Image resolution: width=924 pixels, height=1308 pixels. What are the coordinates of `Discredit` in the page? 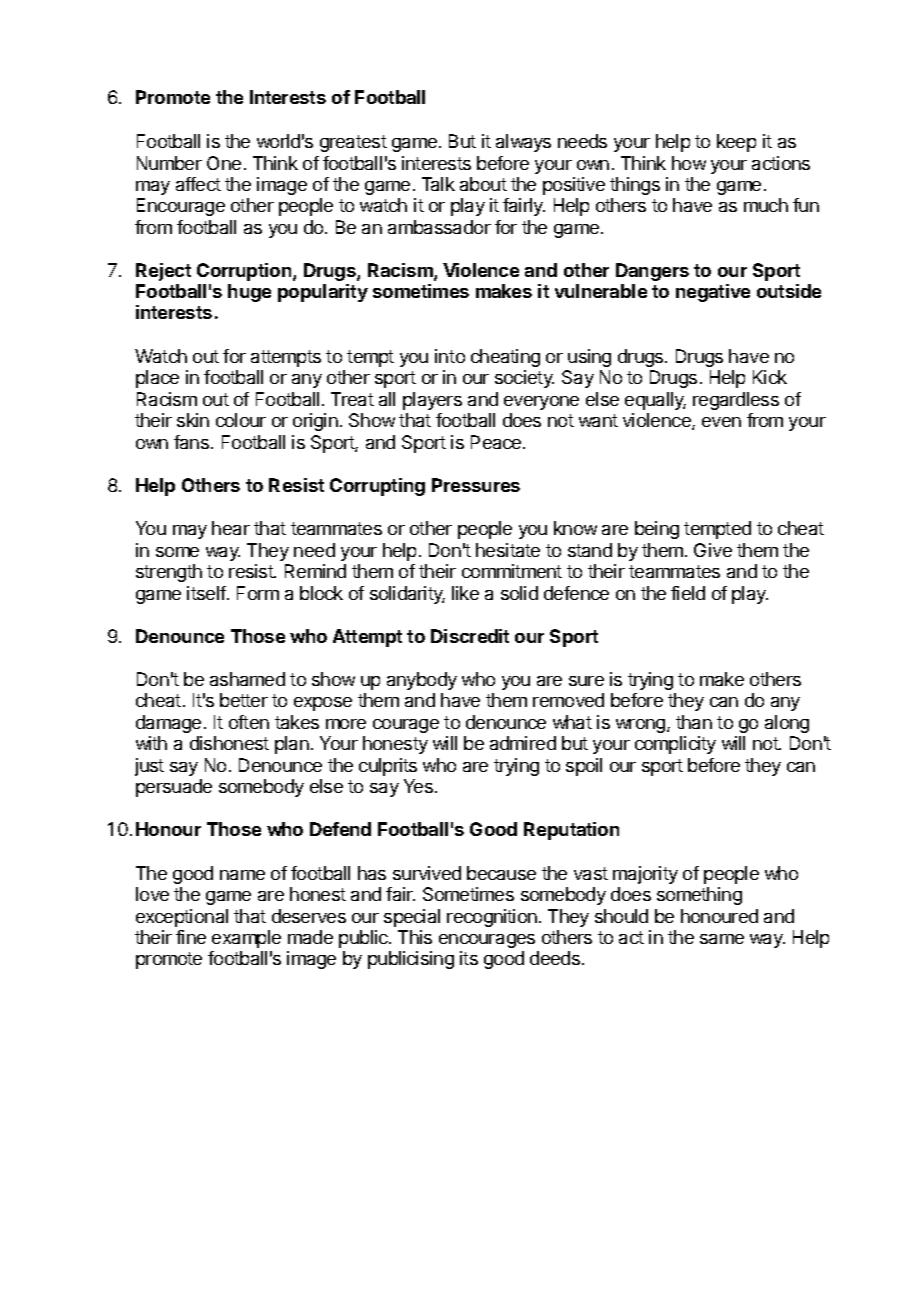 It's located at (470, 636).
